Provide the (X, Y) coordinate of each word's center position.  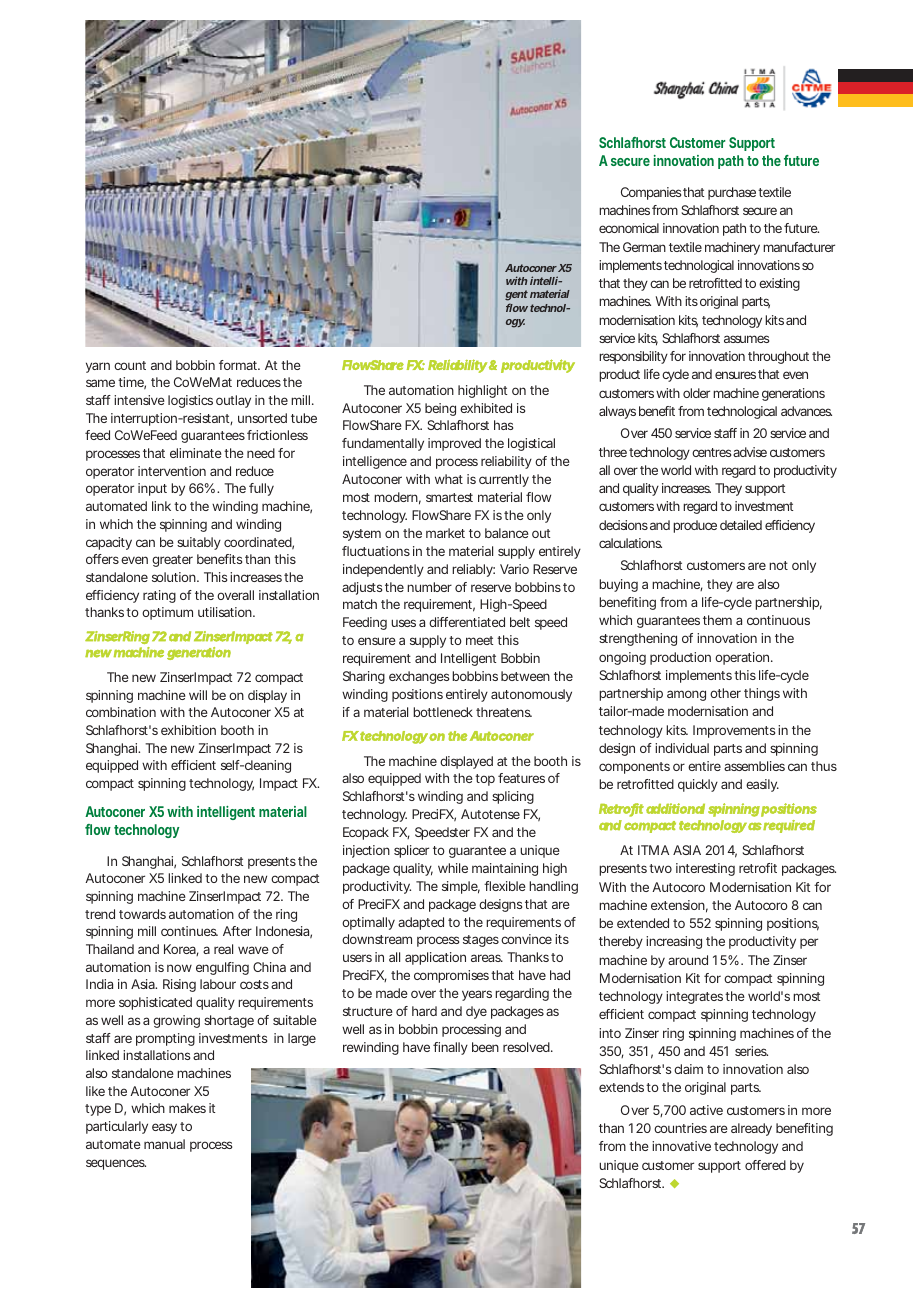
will (198, 695)
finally (450, 1048)
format (239, 365)
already (751, 1129)
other (725, 693)
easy (164, 1128)
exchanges (419, 677)
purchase (732, 193)
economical (629, 228)
